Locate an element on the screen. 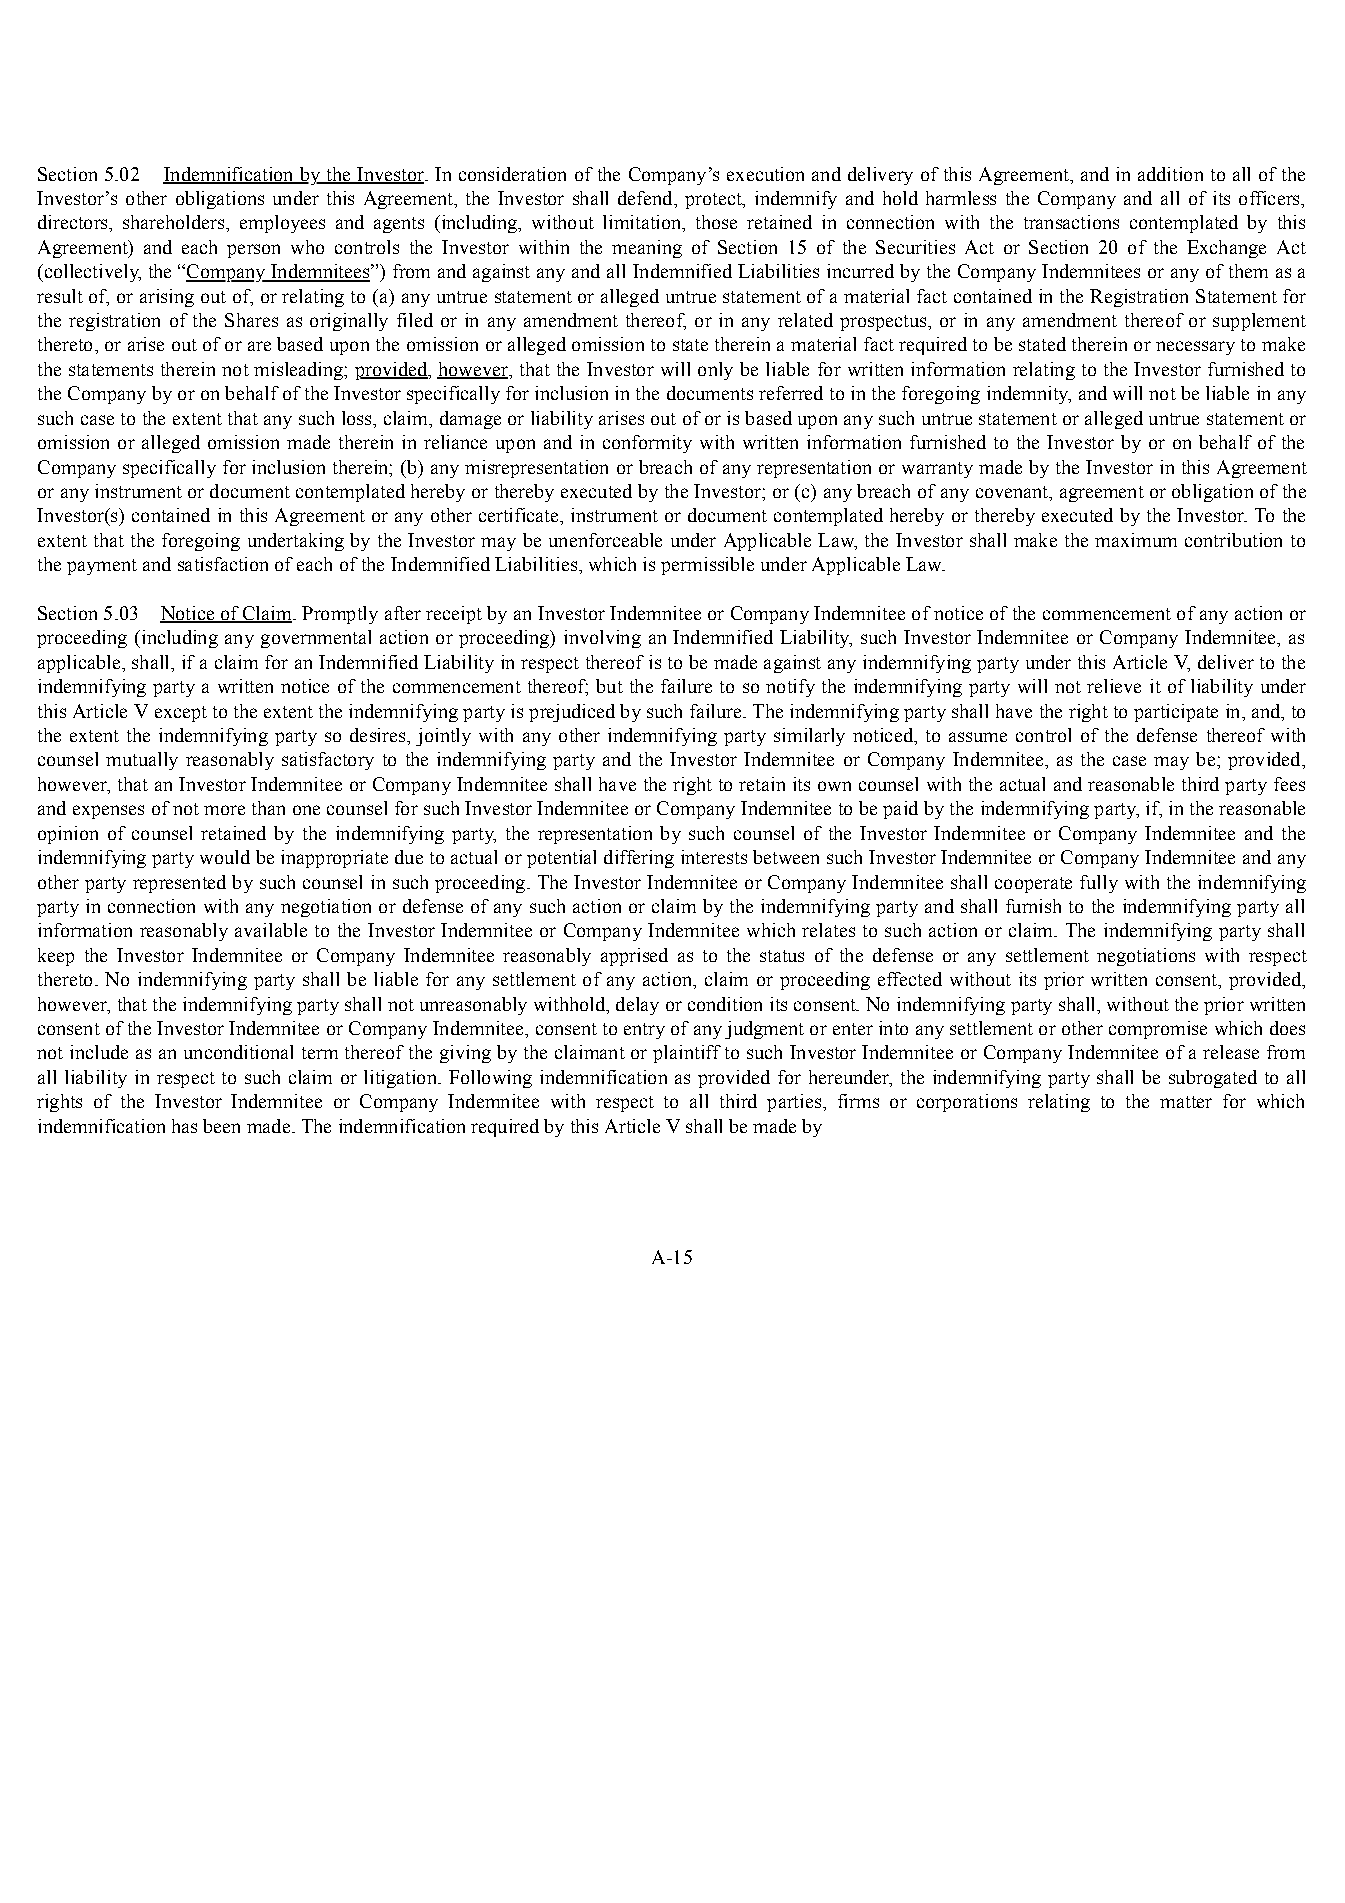 This screenshot has width=1345, height=1903. governmental is located at coordinates (316, 639).
